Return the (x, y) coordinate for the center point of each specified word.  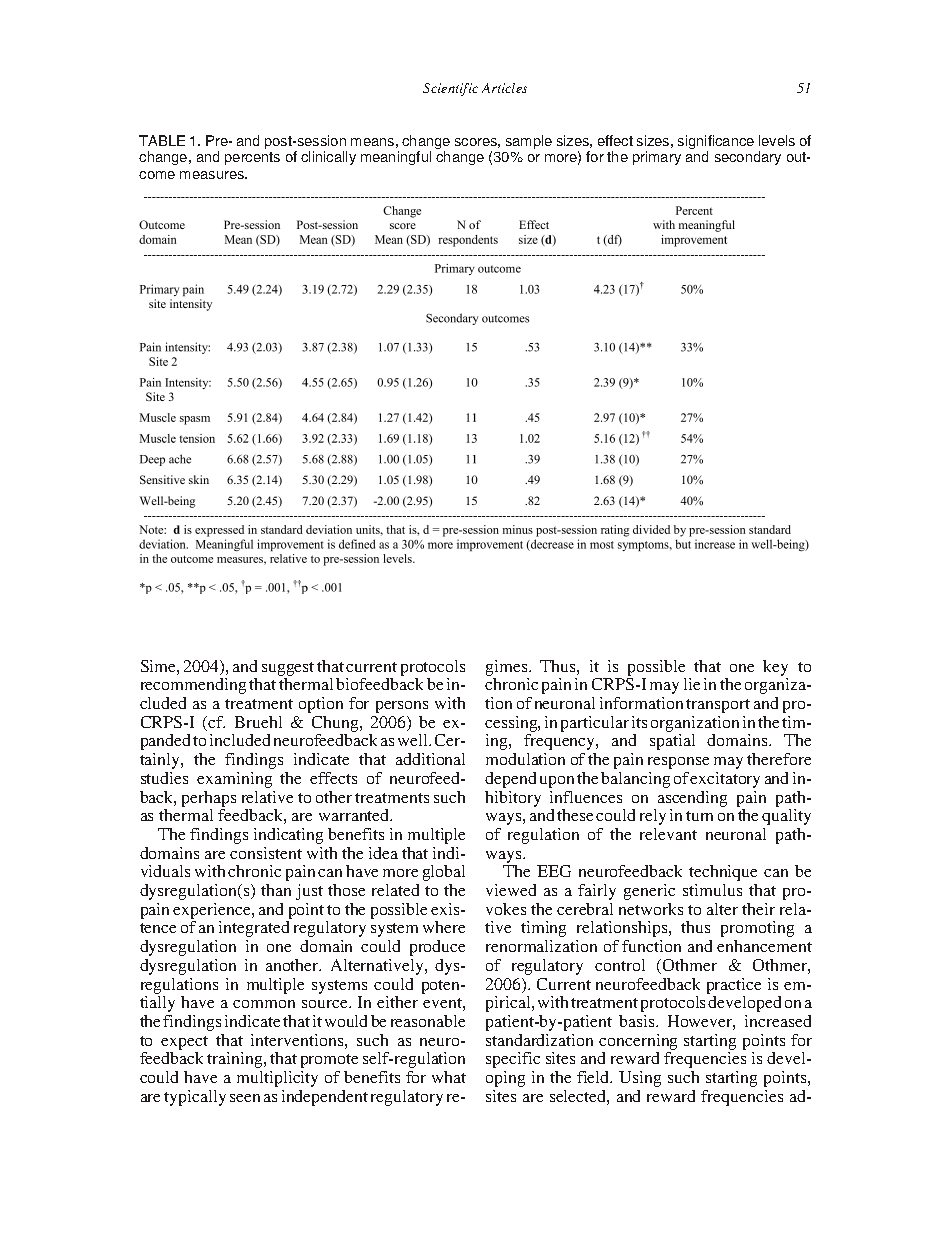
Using (640, 1079)
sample (529, 142)
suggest (288, 669)
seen (245, 1098)
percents (252, 158)
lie (692, 684)
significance (716, 143)
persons (402, 707)
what (449, 1077)
